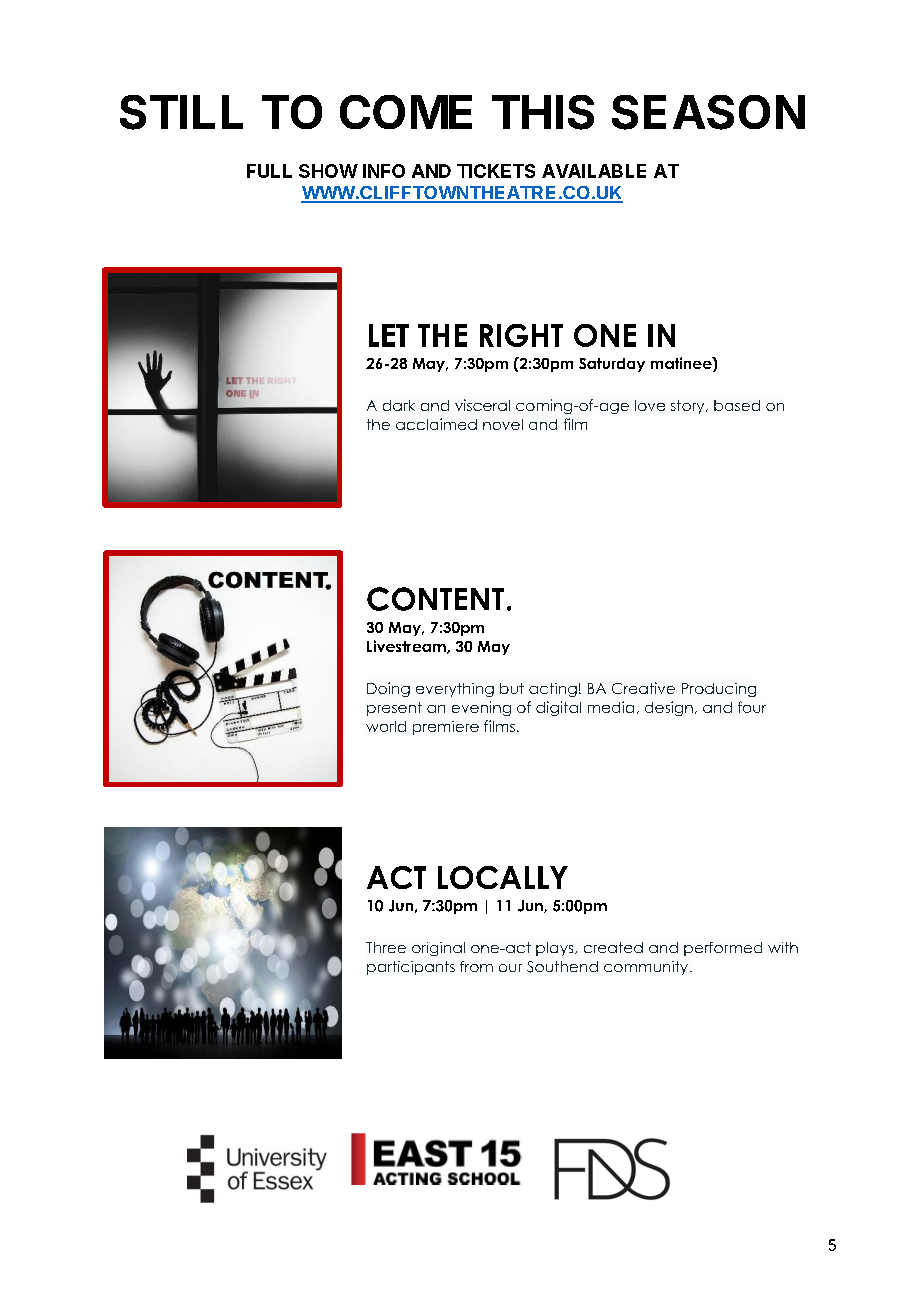 This image has width=924, height=1309. I want to click on FULL, so click(269, 171).
